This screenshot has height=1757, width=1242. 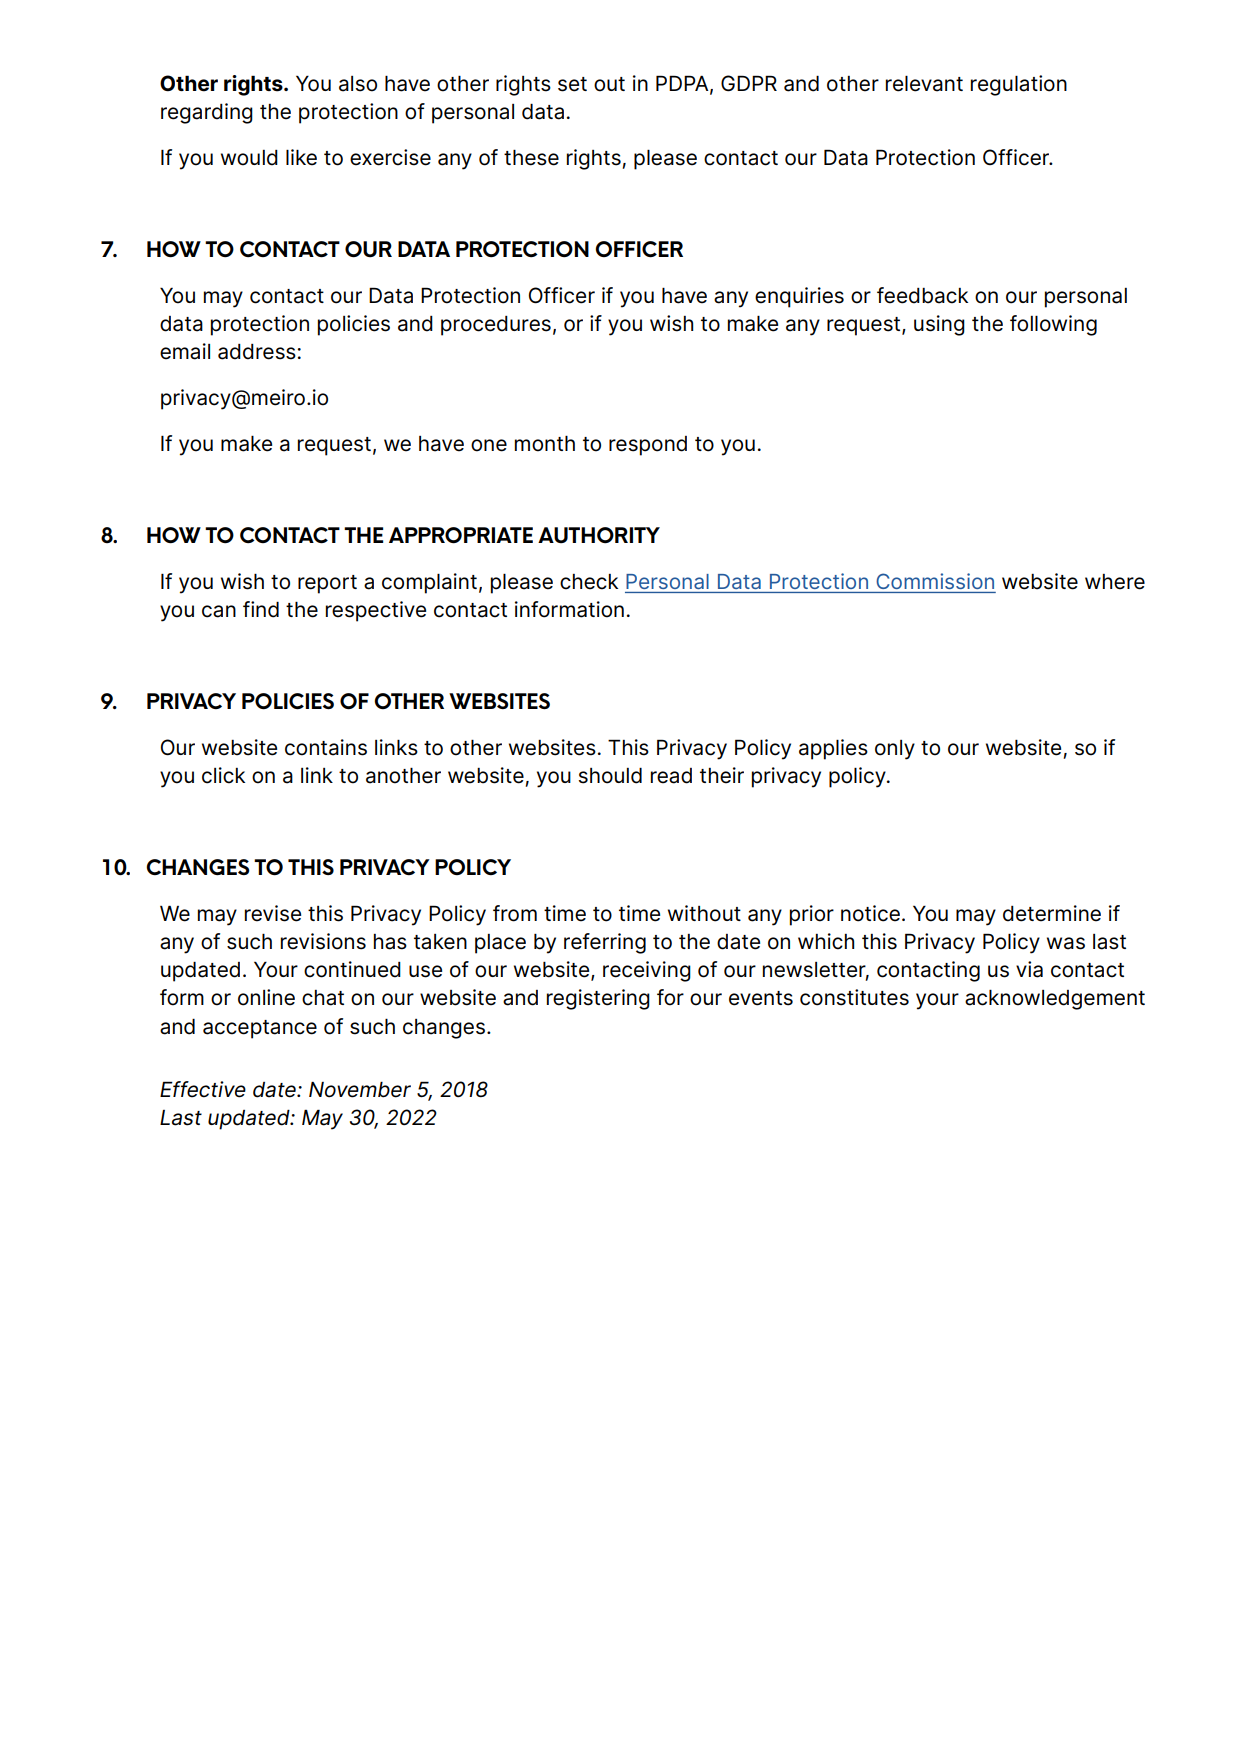 I want to click on Commission, so click(x=935, y=581).
